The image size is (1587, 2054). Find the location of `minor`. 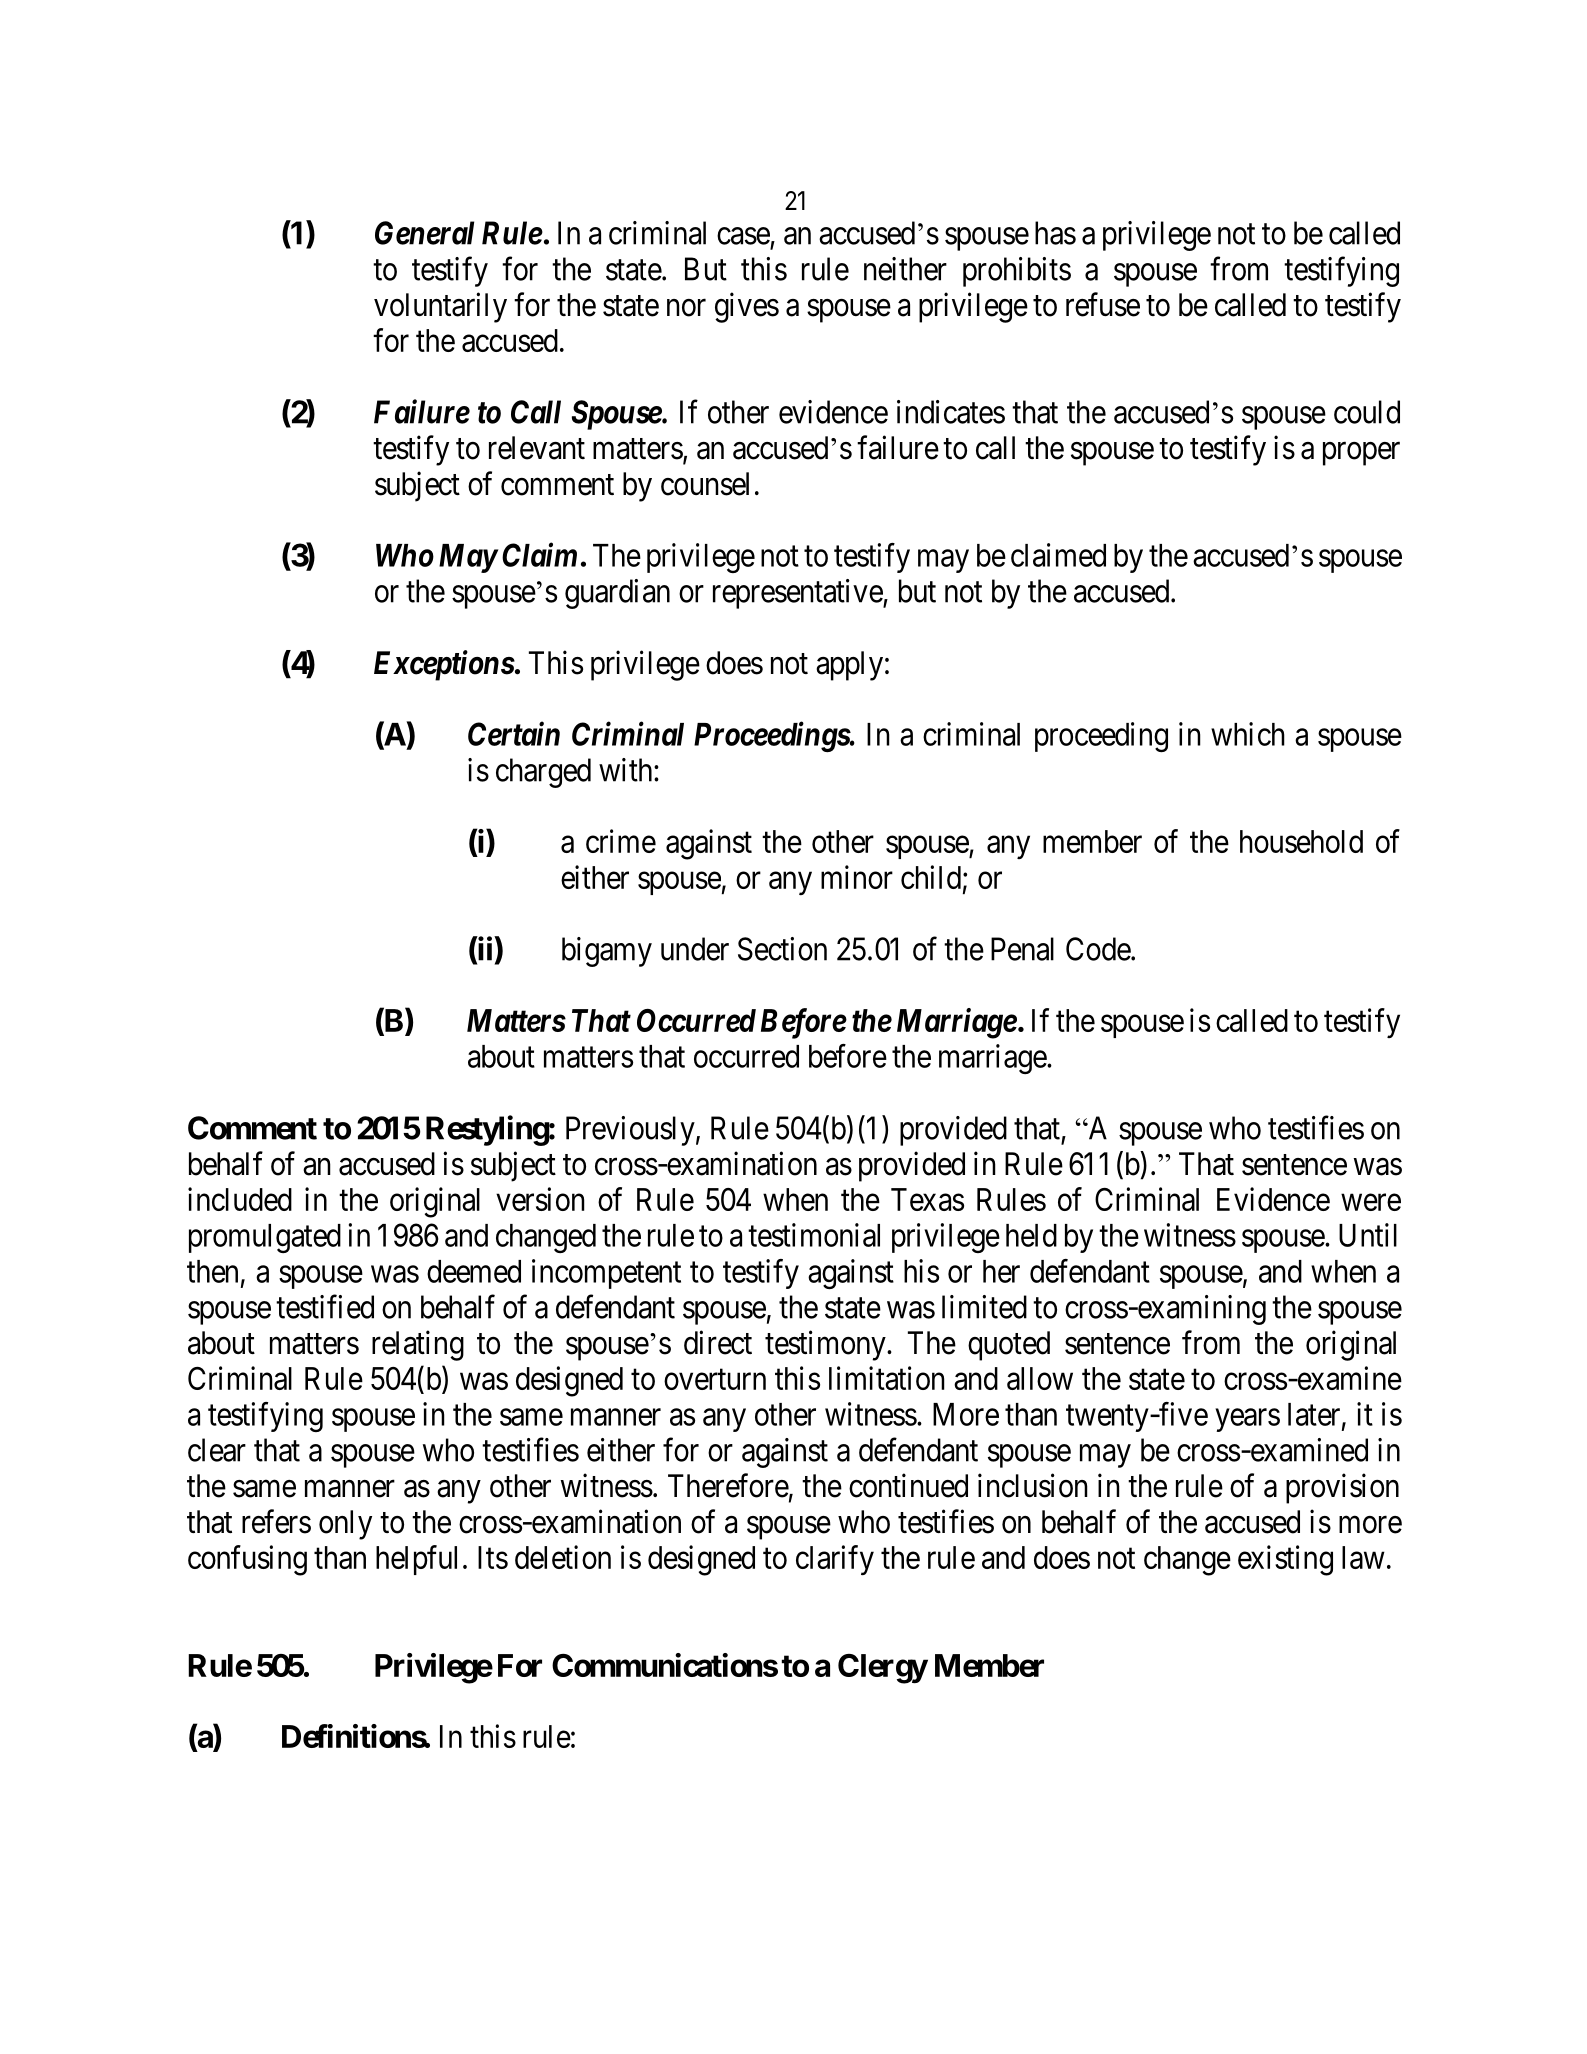

minor is located at coordinates (857, 877).
